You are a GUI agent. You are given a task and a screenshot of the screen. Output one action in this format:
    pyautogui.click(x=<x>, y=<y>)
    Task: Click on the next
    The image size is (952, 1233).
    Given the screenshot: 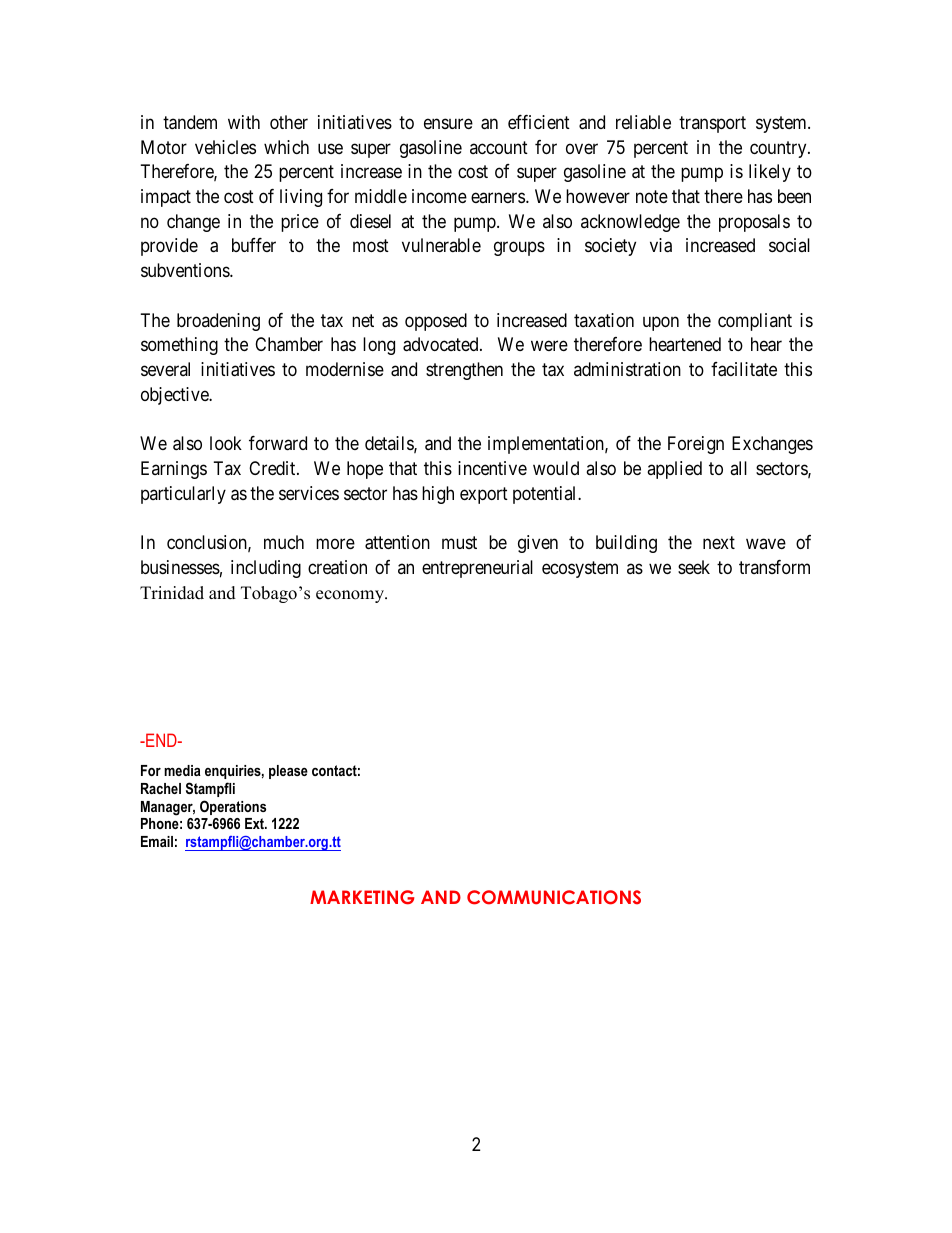 What is the action you would take?
    pyautogui.click(x=719, y=542)
